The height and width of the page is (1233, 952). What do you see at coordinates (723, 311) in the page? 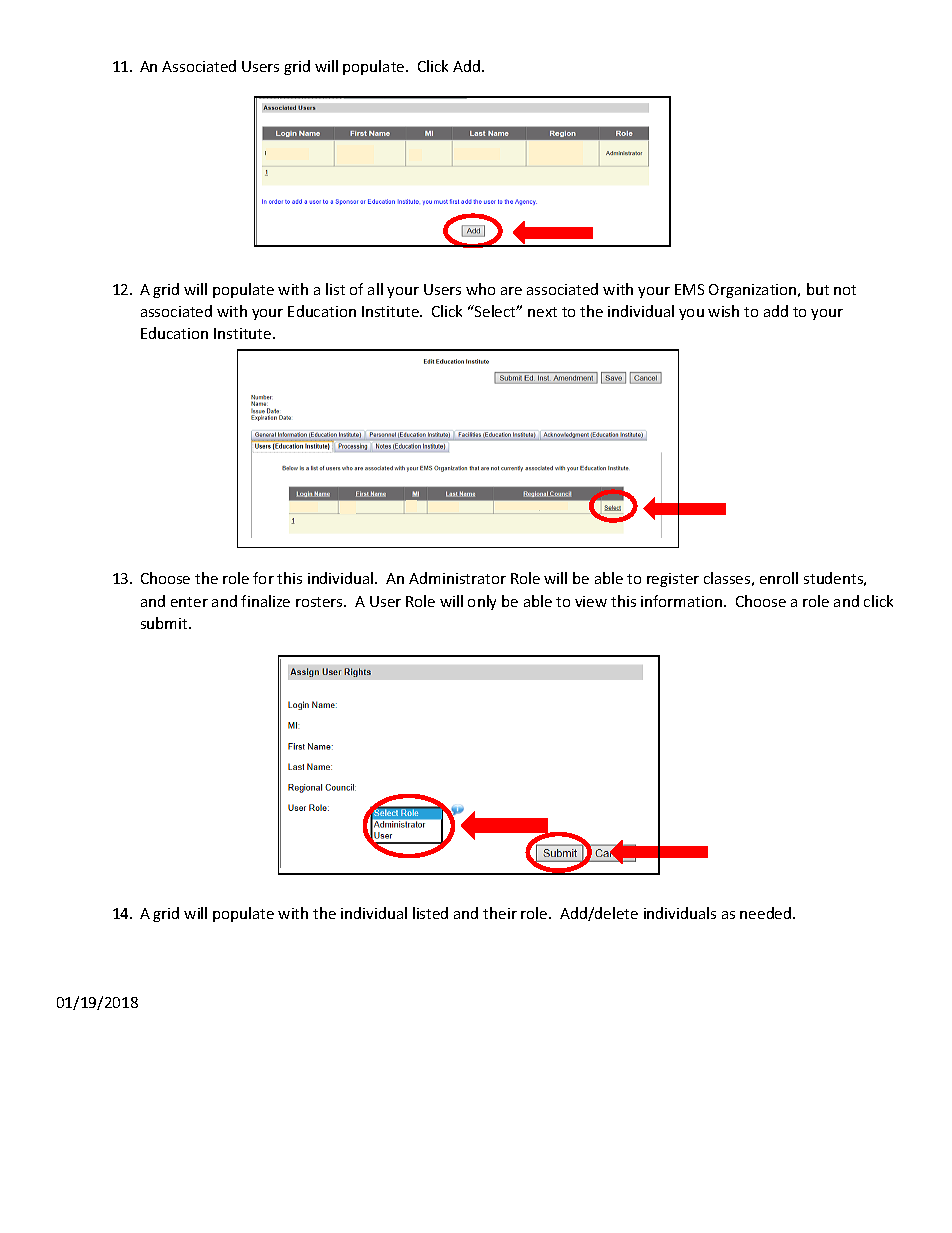
I see `wish` at bounding box center [723, 311].
